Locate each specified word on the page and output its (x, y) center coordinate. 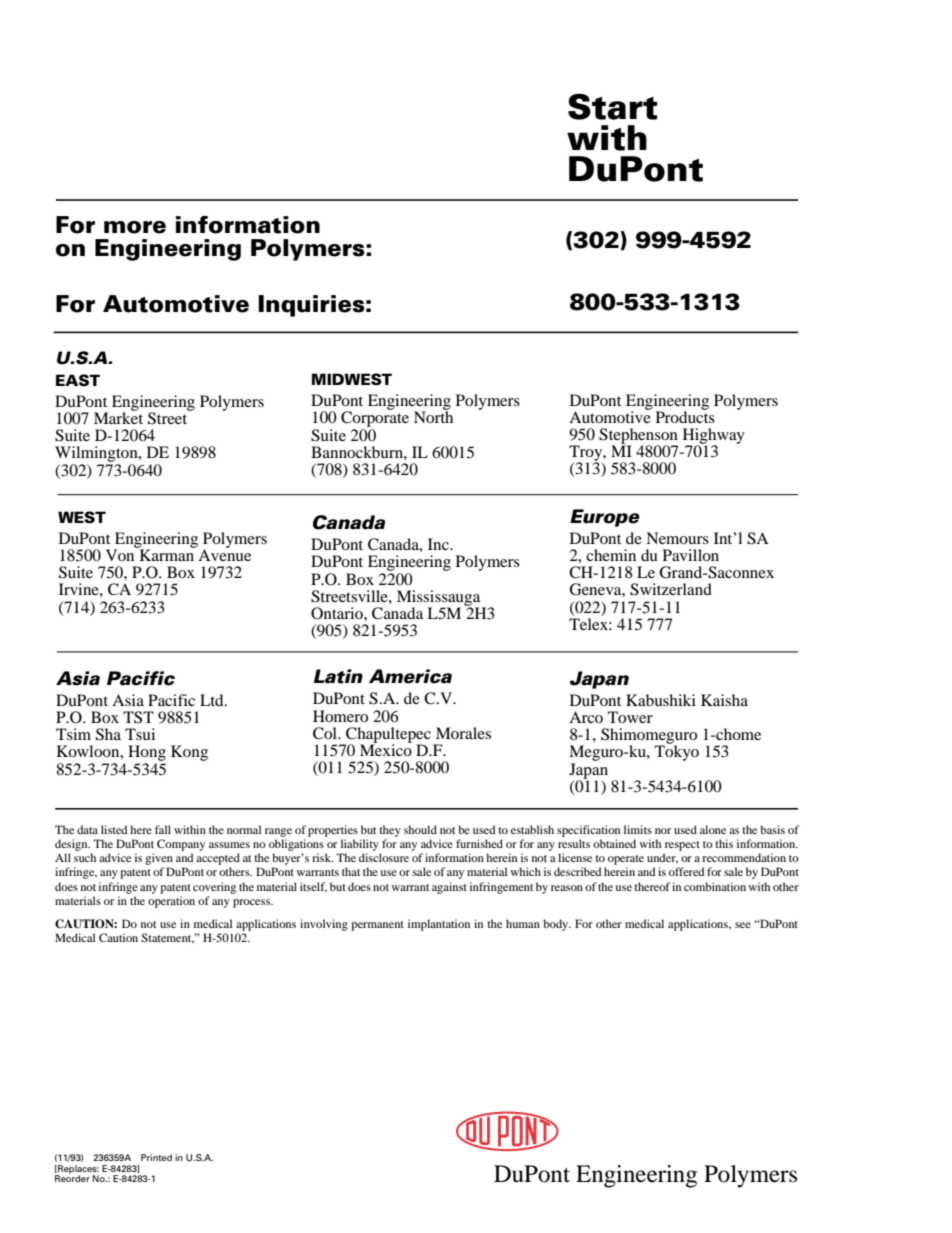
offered (686, 871)
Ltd (213, 700)
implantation (439, 925)
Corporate (375, 419)
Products (685, 416)
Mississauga (440, 599)
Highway (714, 437)
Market (118, 417)
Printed (156, 1157)
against (449, 888)
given (159, 860)
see (743, 925)
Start (612, 106)
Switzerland (671, 589)
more (135, 227)
